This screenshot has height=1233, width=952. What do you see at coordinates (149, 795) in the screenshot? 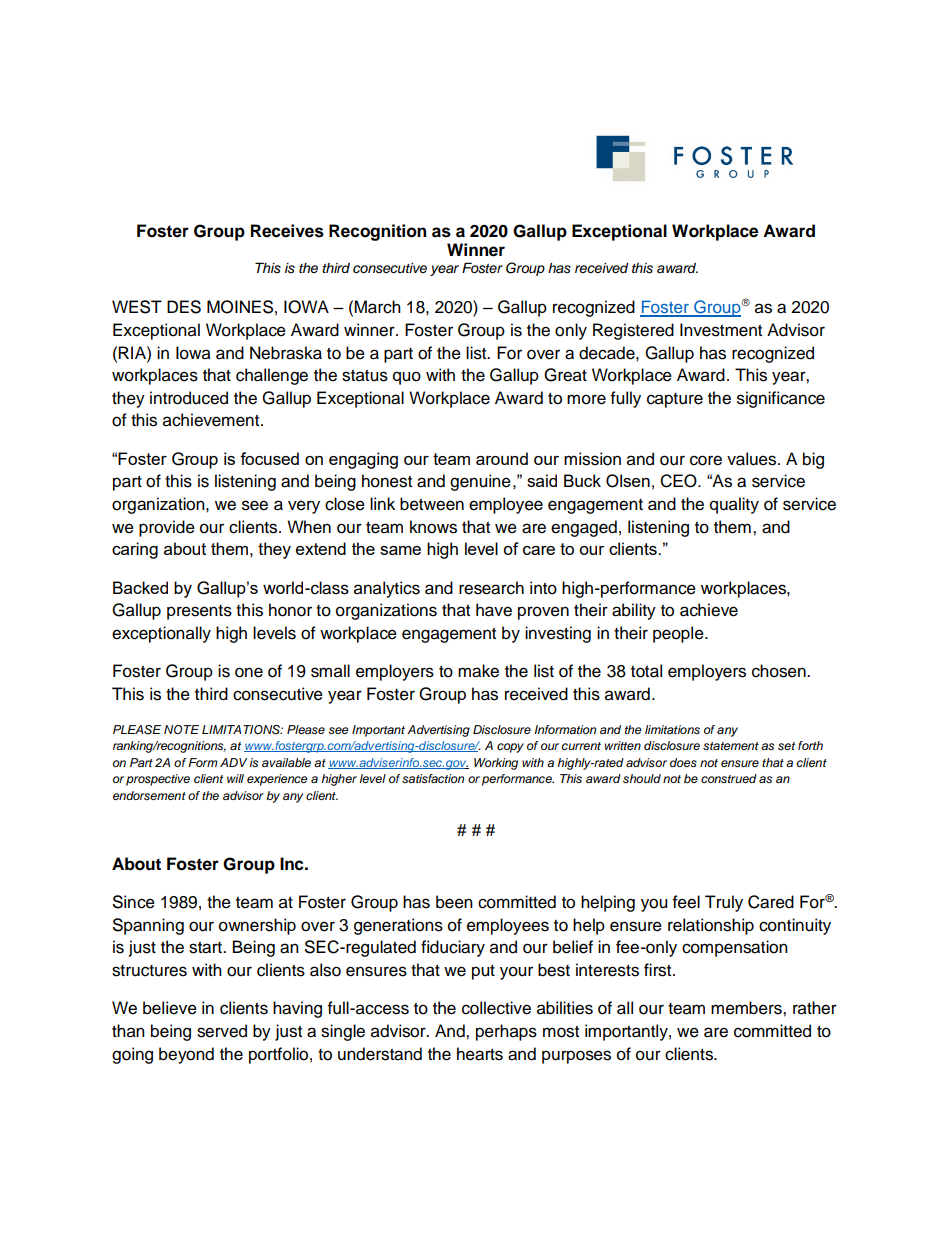
I see `endorsement` at bounding box center [149, 795].
